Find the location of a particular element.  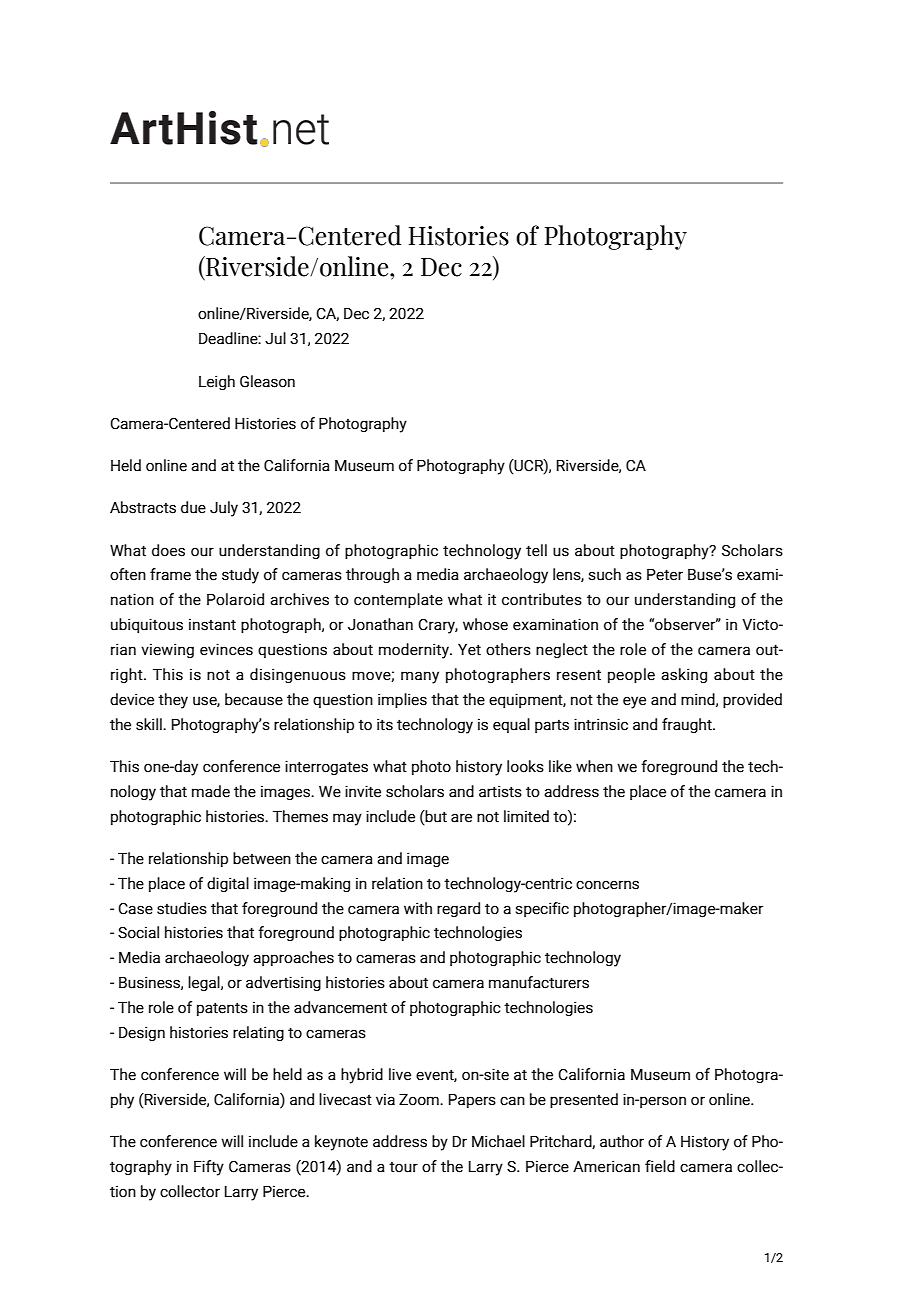

made is located at coordinates (211, 791).
